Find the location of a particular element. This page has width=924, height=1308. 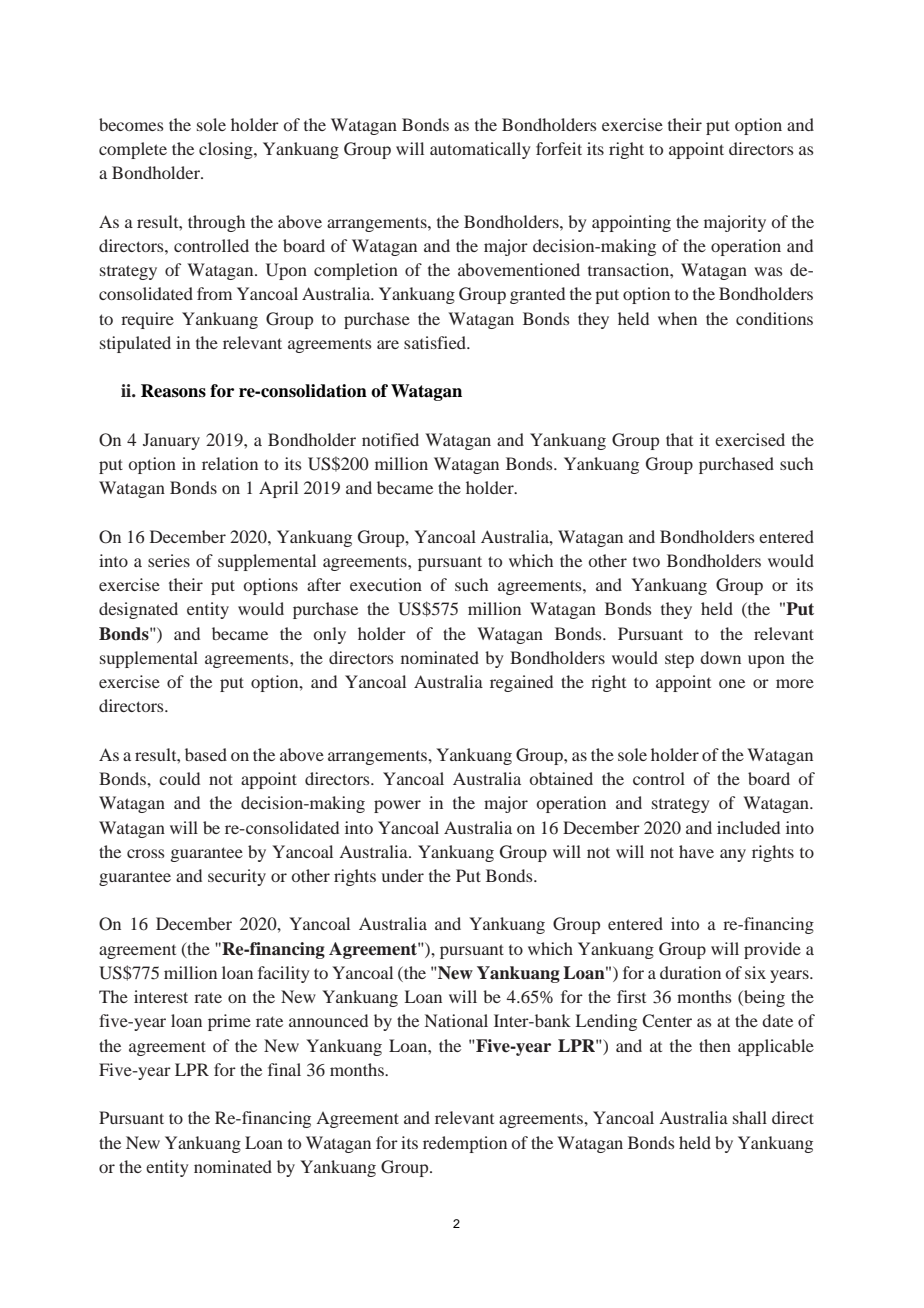

included is located at coordinates (748, 827).
